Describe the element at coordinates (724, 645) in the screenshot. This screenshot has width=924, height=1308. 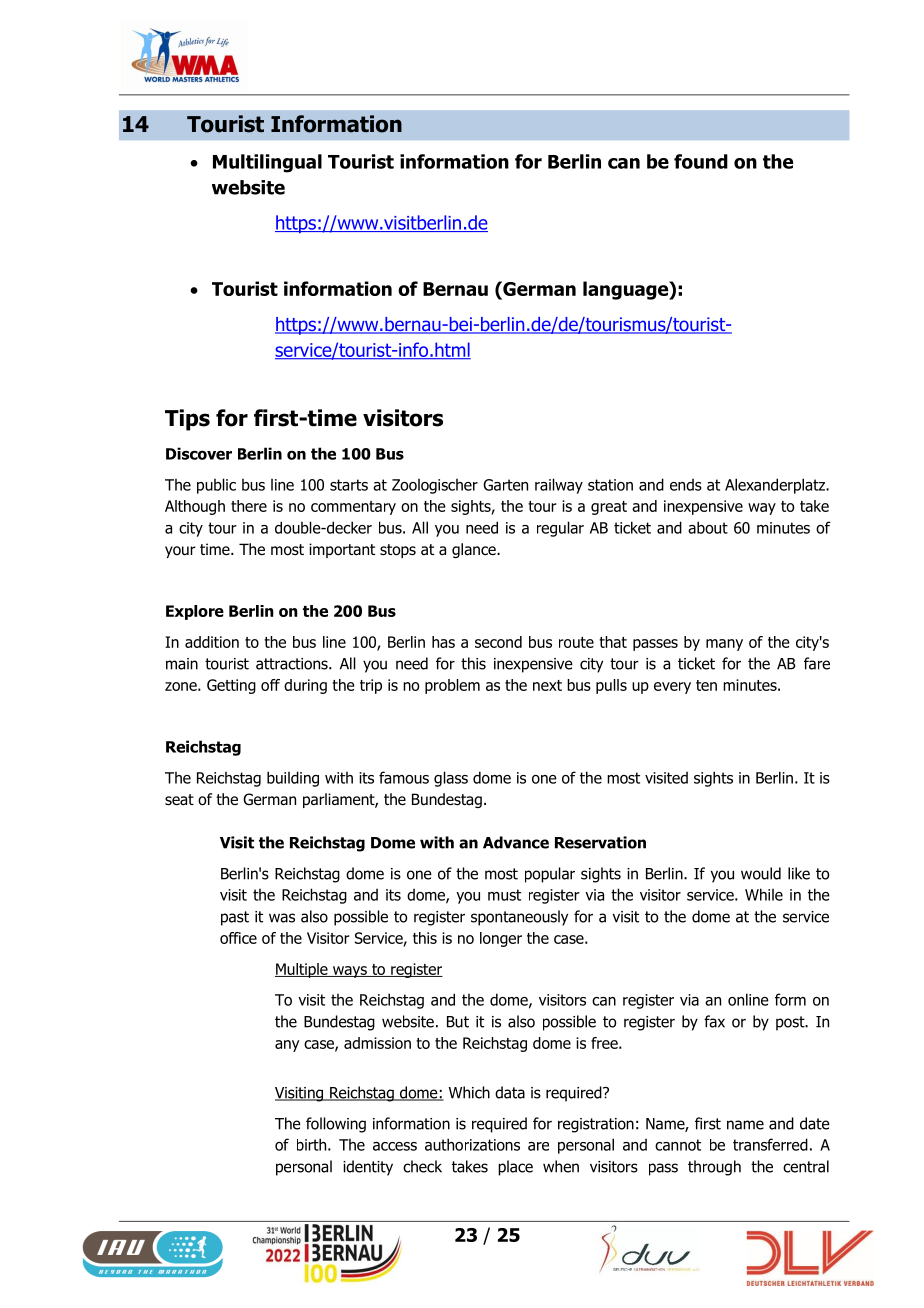
I see `many` at that location.
